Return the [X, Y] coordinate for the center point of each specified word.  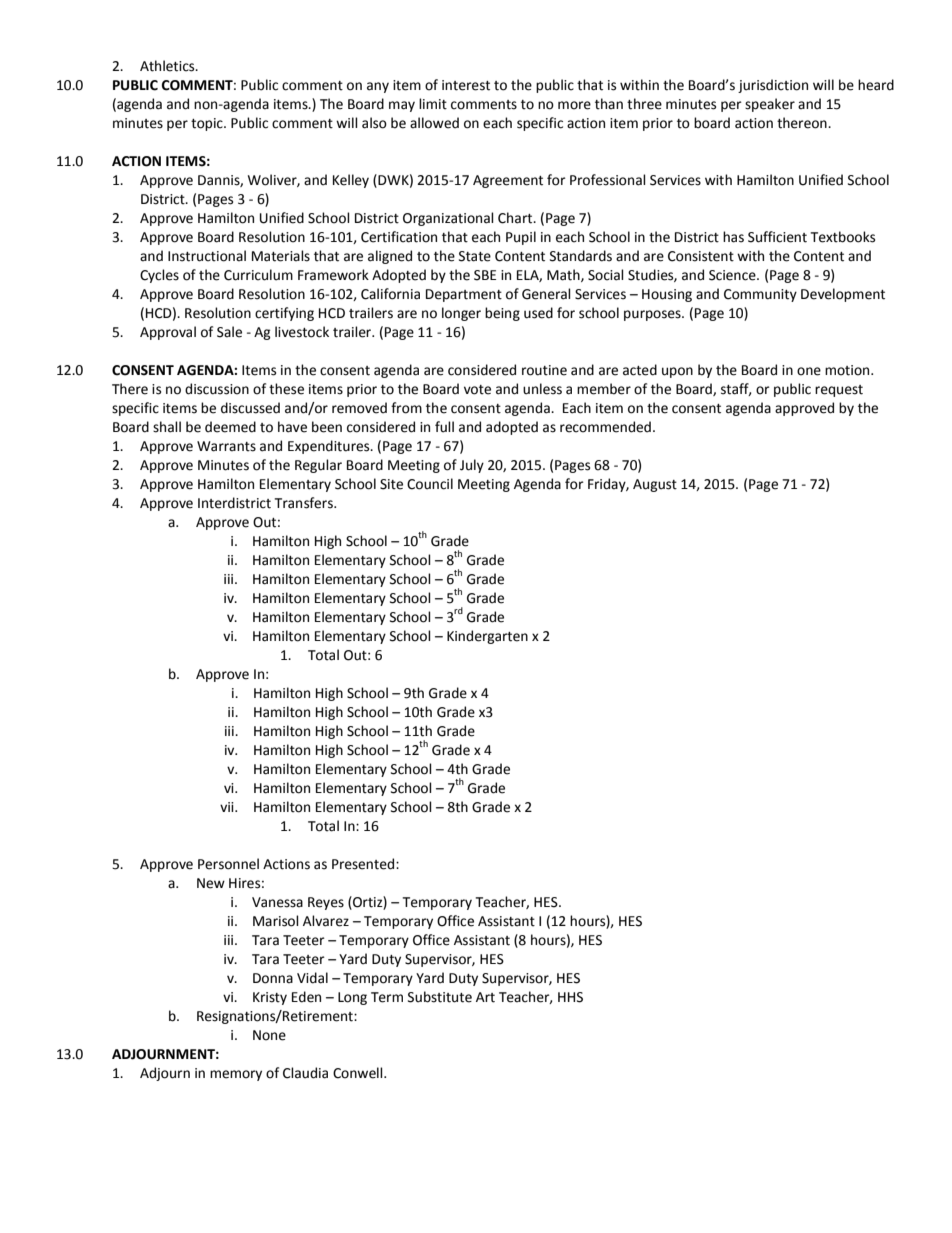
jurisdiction [773, 86]
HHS [570, 997]
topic [208, 124]
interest [466, 85]
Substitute [440, 997]
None [269, 1035]
